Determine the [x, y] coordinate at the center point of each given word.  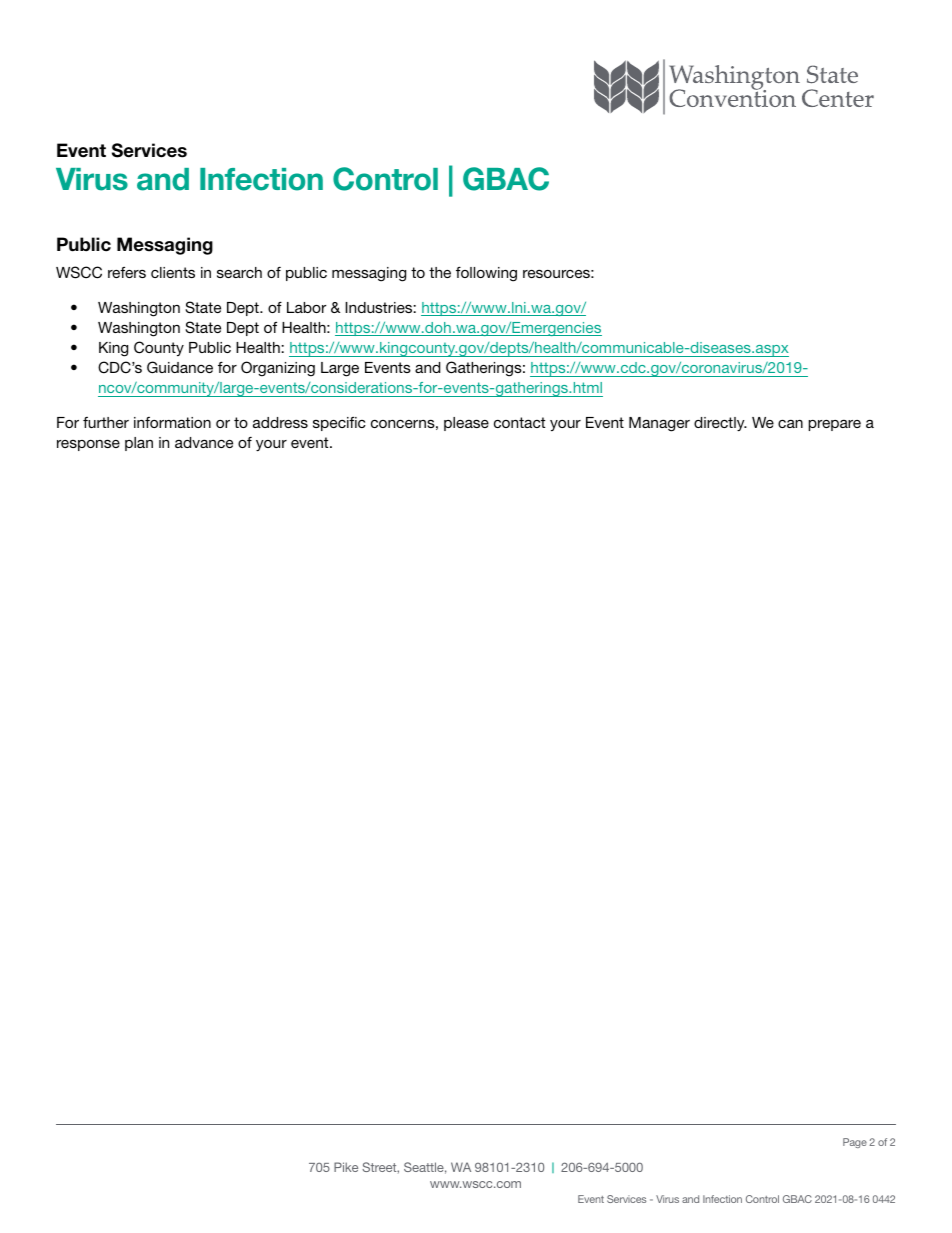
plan [139, 444]
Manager [659, 424]
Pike [346, 1167]
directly [720, 424]
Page [855, 1143]
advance [204, 442]
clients [173, 272]
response [88, 445]
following [486, 274]
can [790, 423]
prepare [834, 425]
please [466, 424]
